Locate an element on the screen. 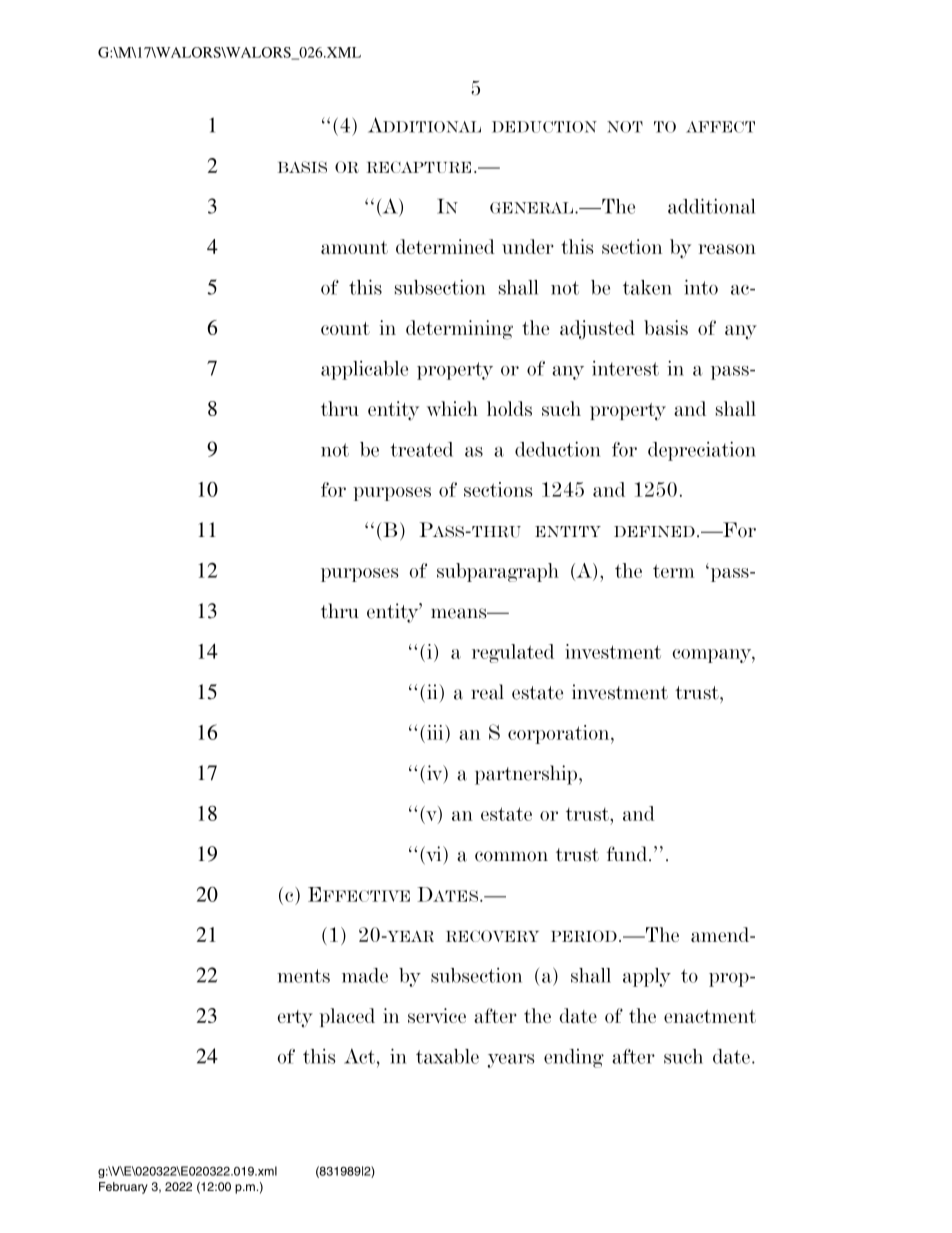 Image resolution: width=952 pixels, height=1233 pixels. means is located at coordinates (460, 613).
